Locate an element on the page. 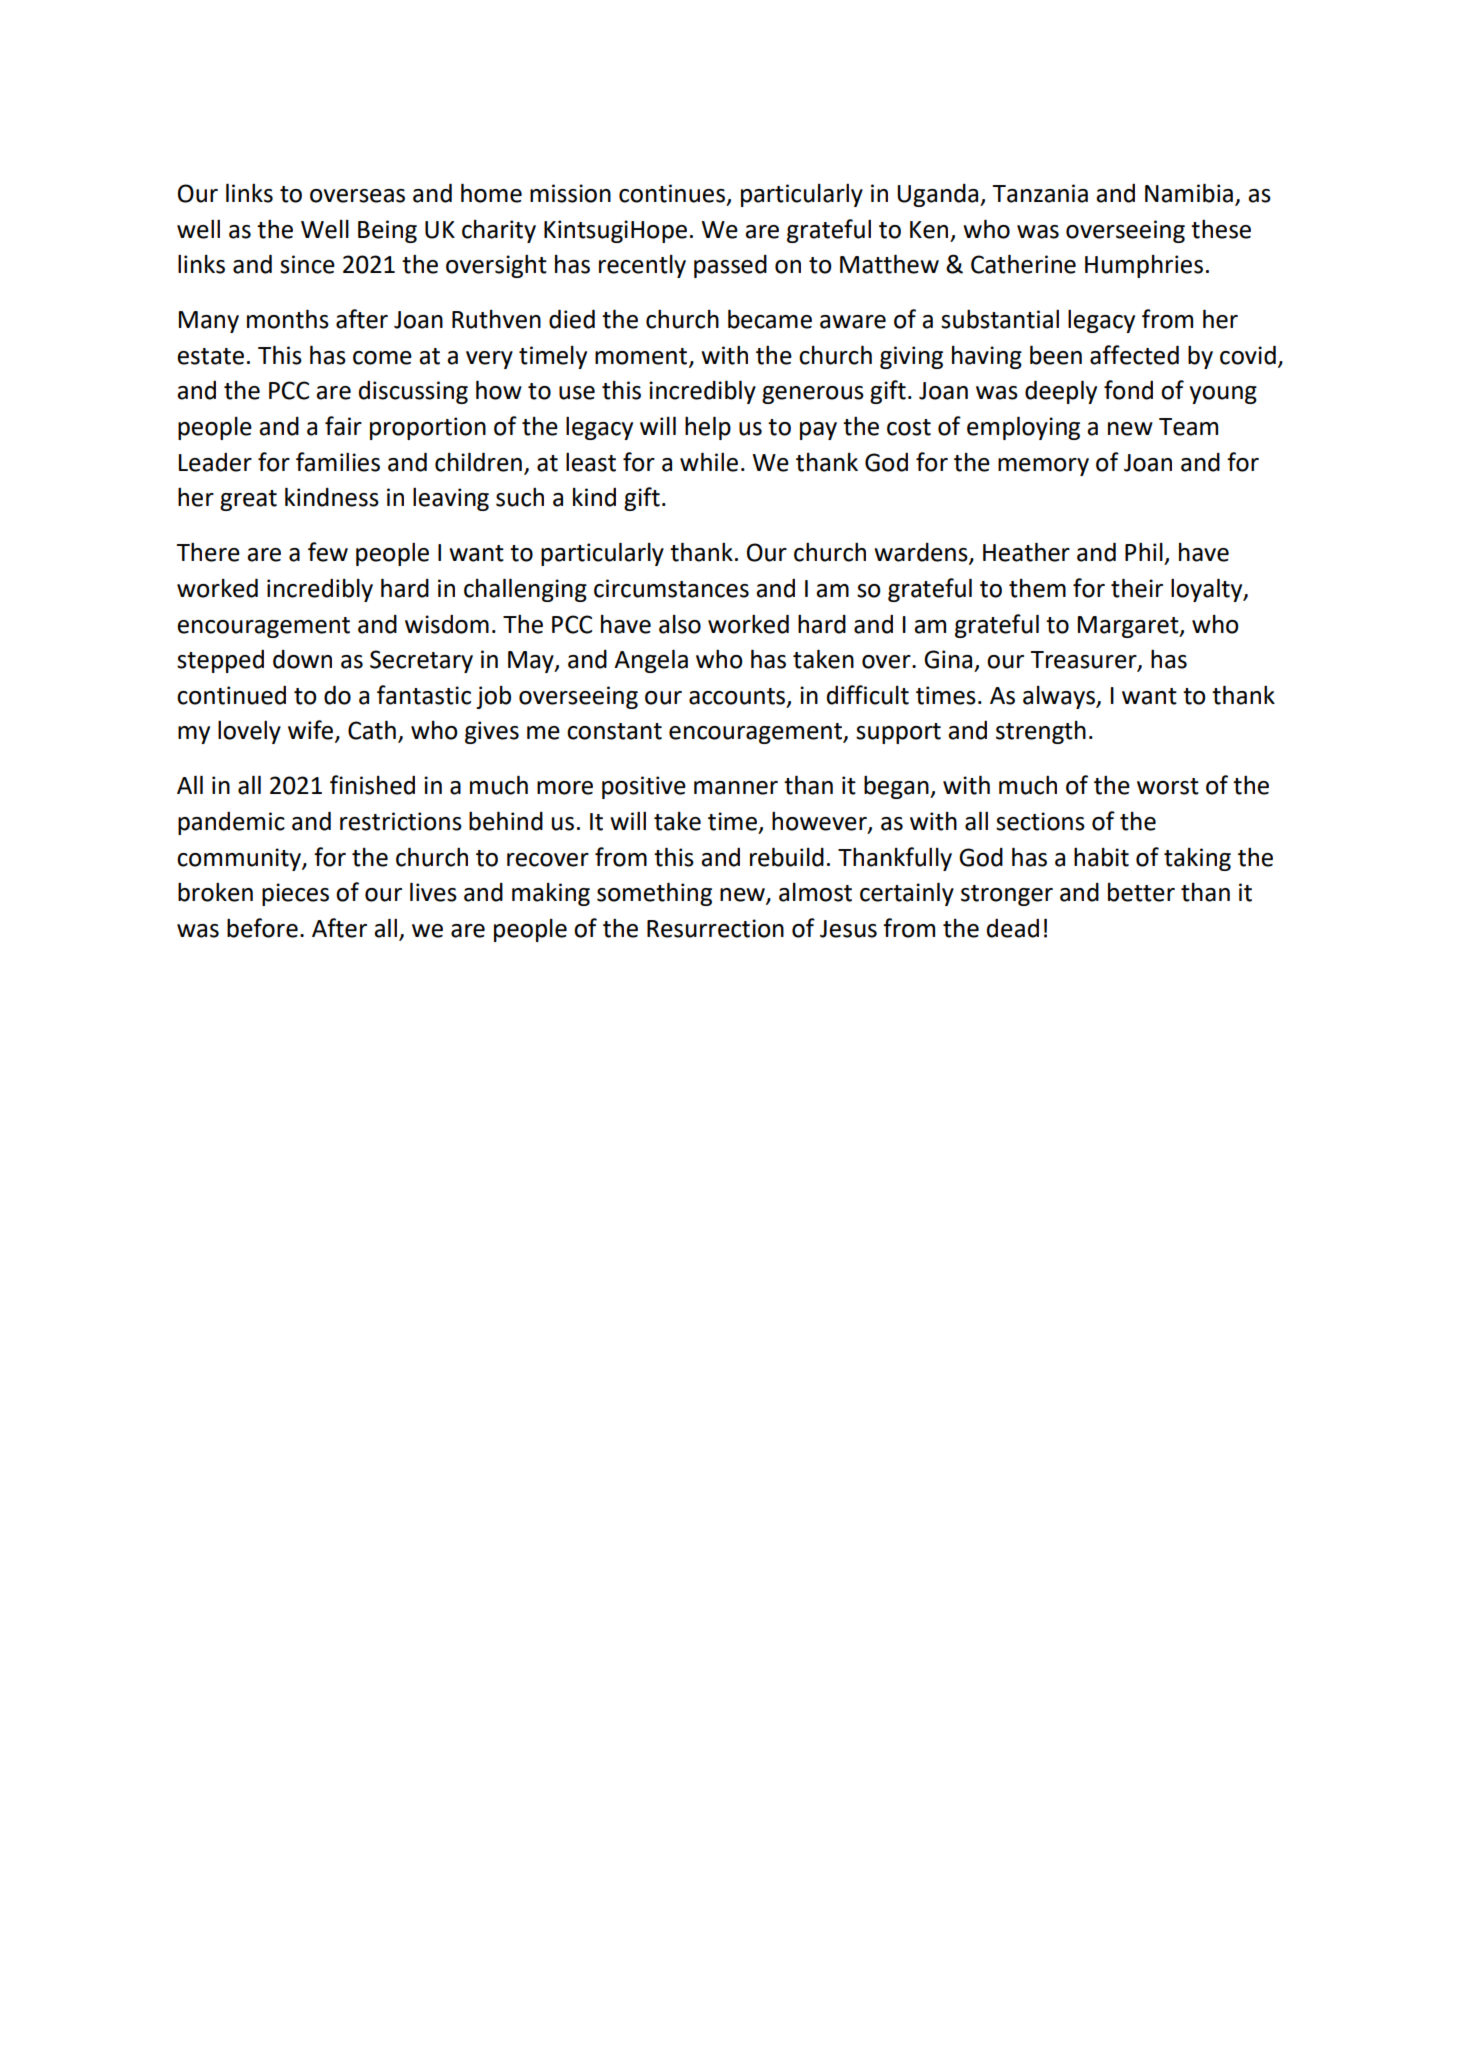 The height and width of the page is (2066, 1461). continues is located at coordinates (672, 193).
